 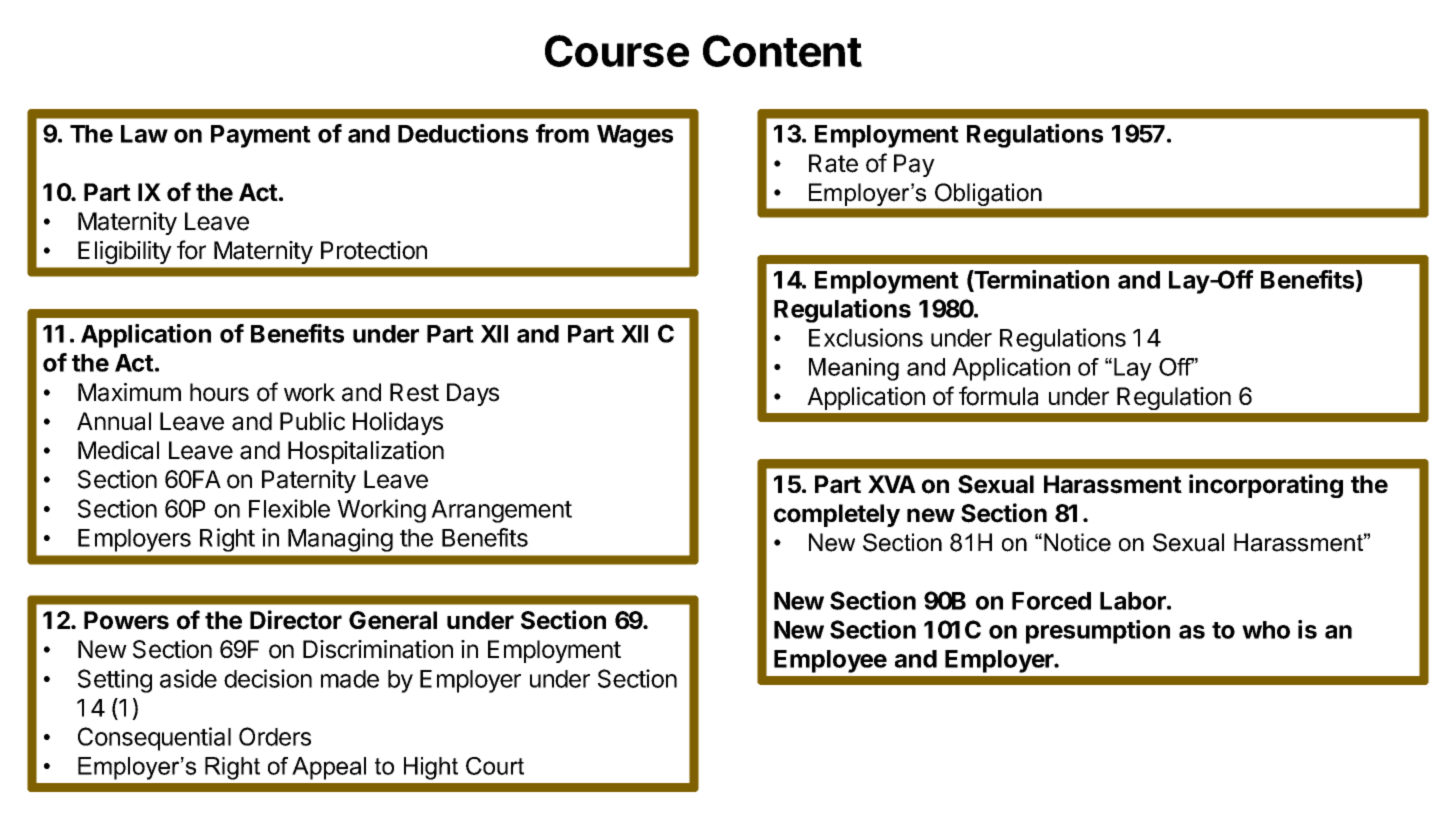 I want to click on Meaning, so click(x=854, y=369).
